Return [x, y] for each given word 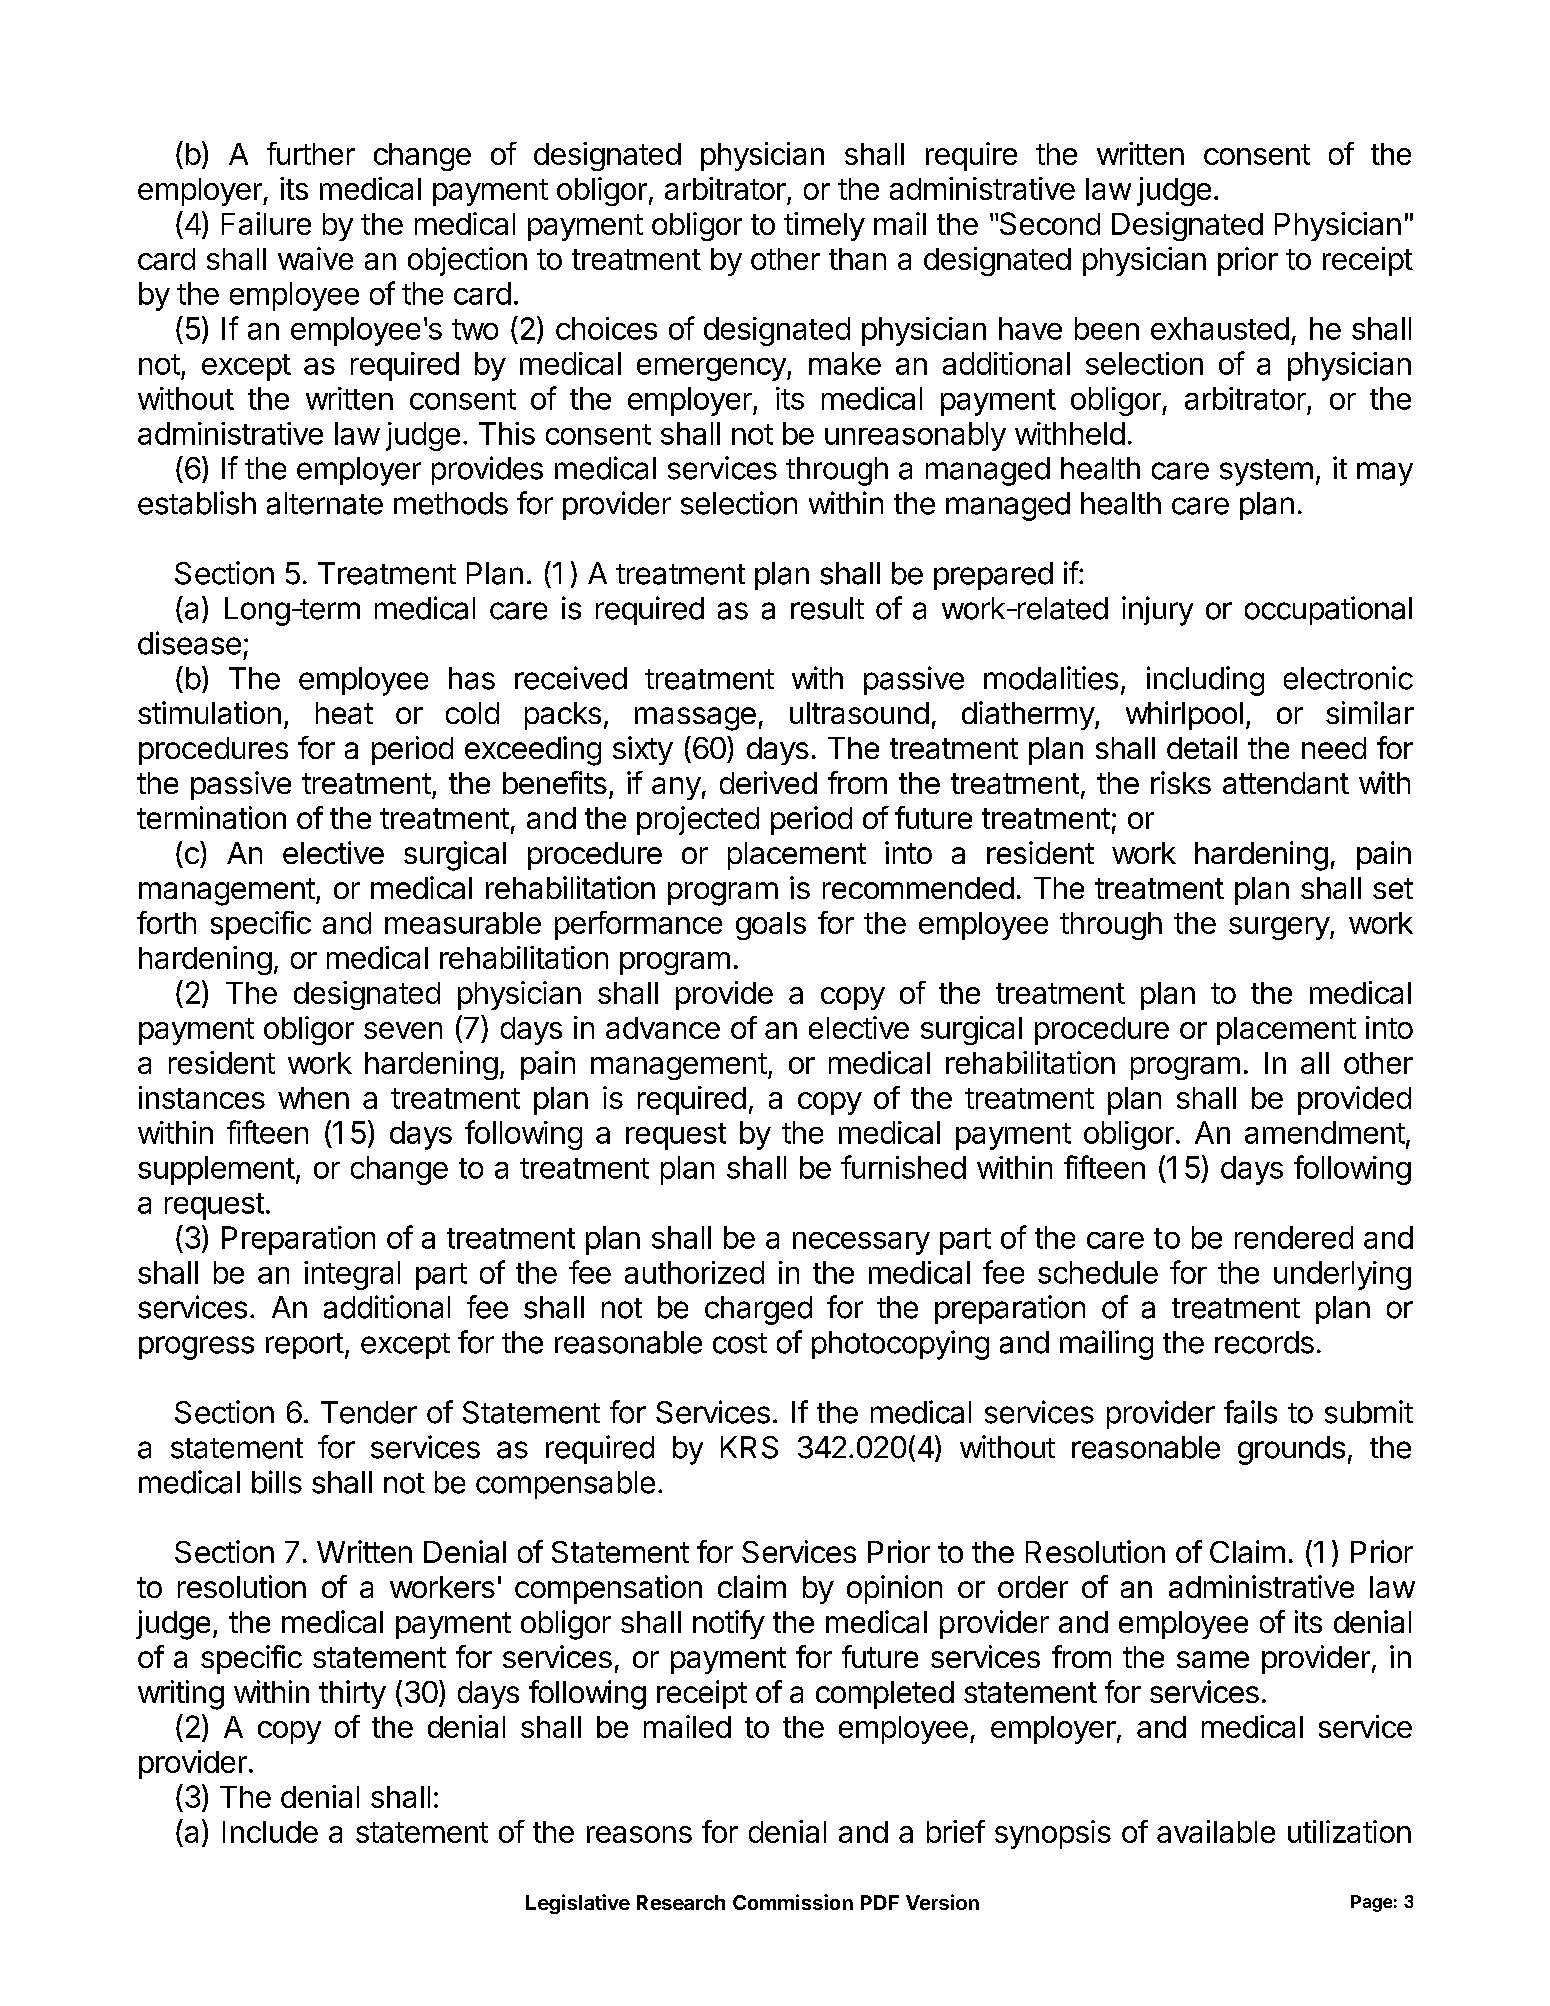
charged [758, 1310]
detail [1202, 747]
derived [768, 782]
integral [352, 1275]
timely [824, 226]
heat [344, 713]
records [1264, 1342]
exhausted [1220, 328]
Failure [266, 223]
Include [270, 1832]
